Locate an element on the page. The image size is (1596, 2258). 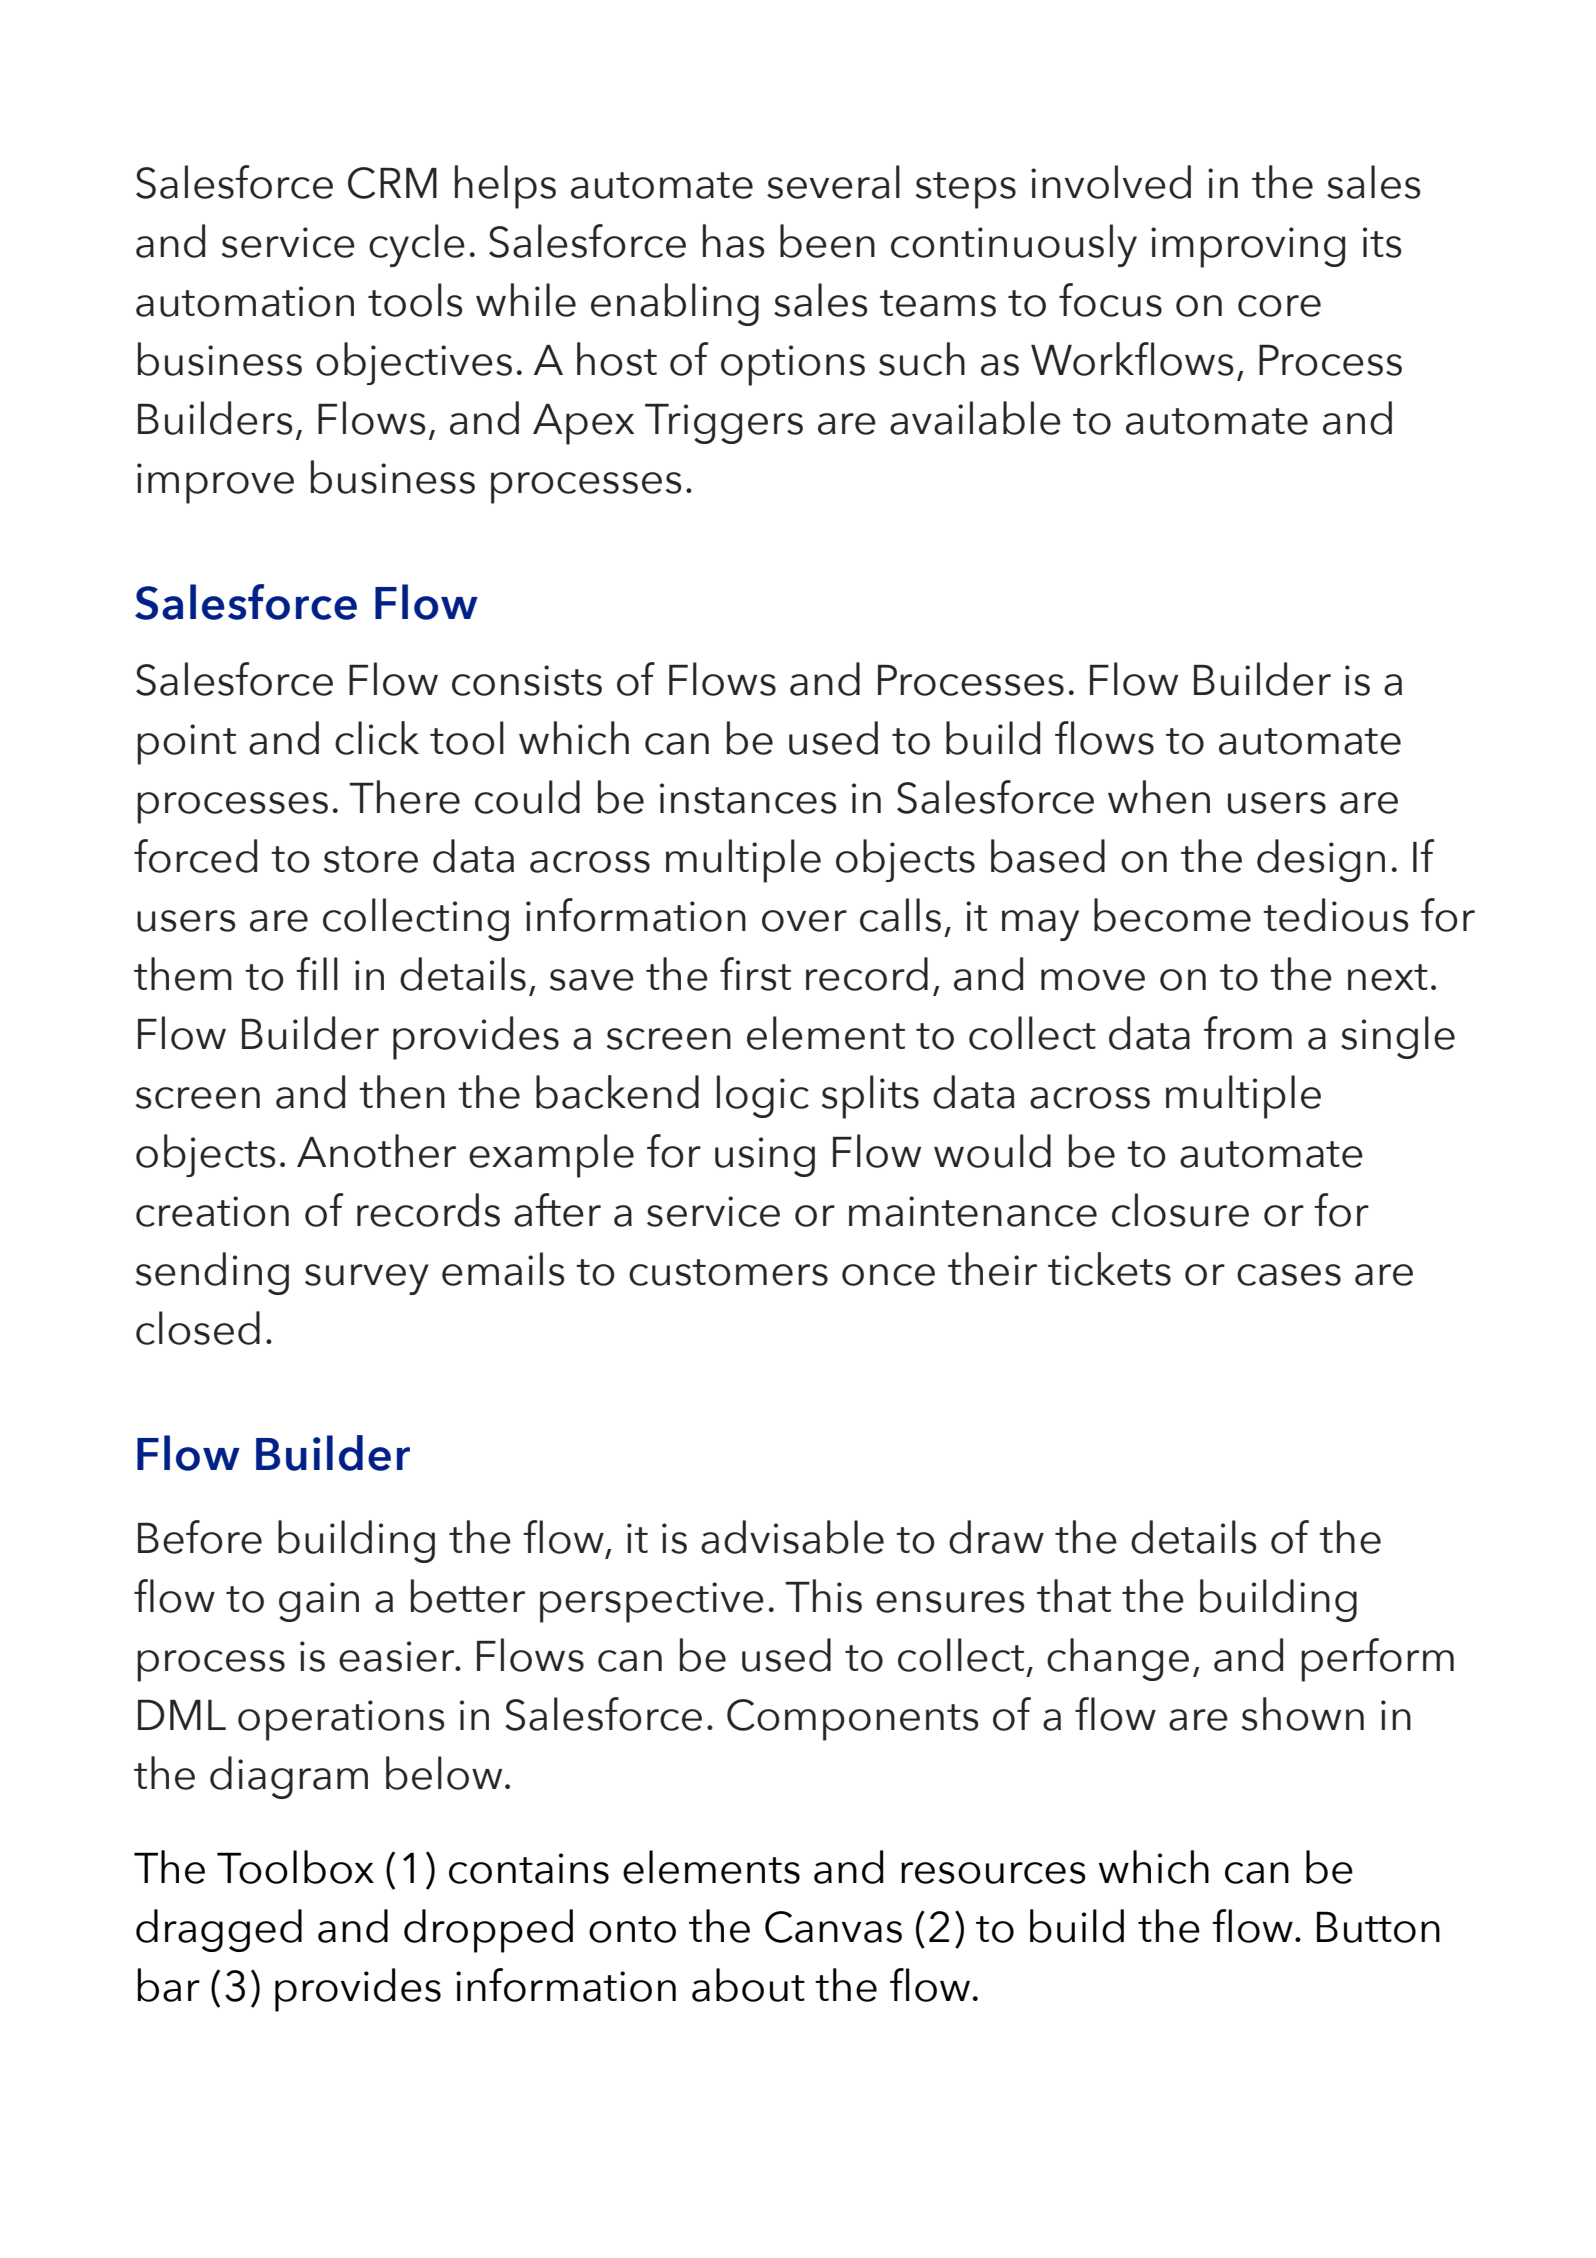
that is located at coordinates (1074, 1596).
